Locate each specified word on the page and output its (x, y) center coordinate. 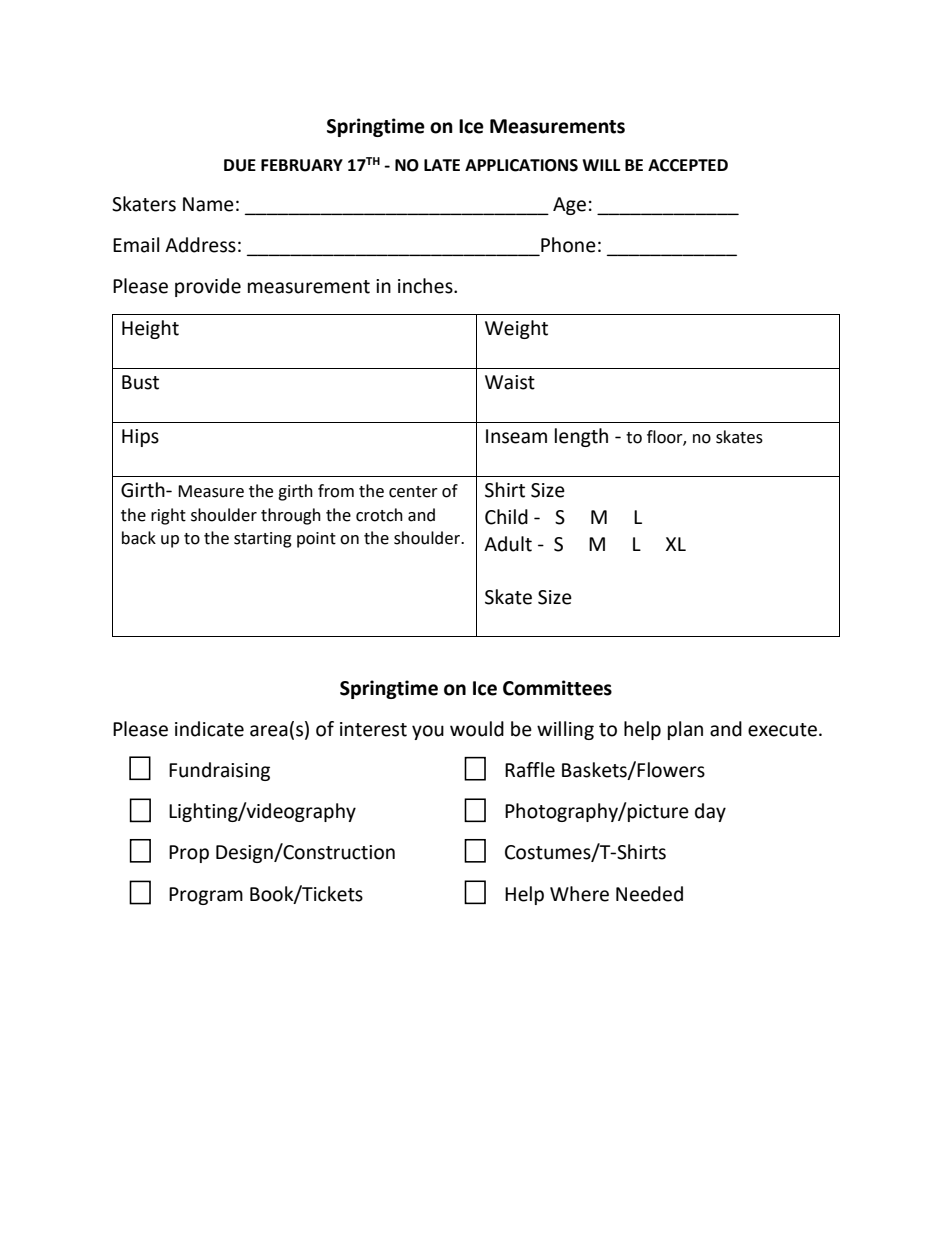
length (581, 437)
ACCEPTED (688, 165)
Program (206, 896)
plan (685, 730)
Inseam (516, 436)
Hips (140, 438)
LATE (442, 165)
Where (579, 894)
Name (208, 204)
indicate (209, 729)
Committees (557, 688)
